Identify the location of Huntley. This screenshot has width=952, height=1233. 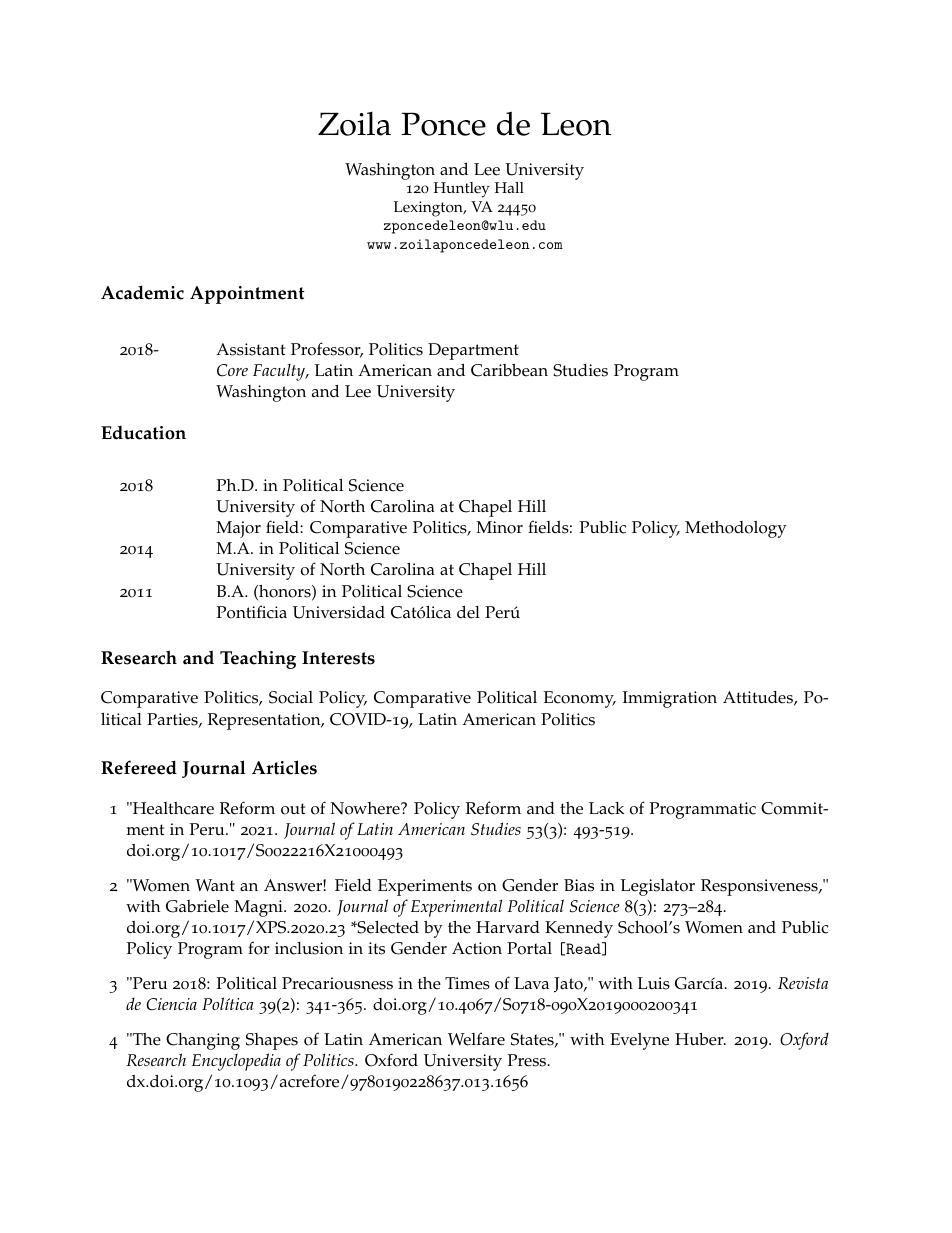
(461, 190).
